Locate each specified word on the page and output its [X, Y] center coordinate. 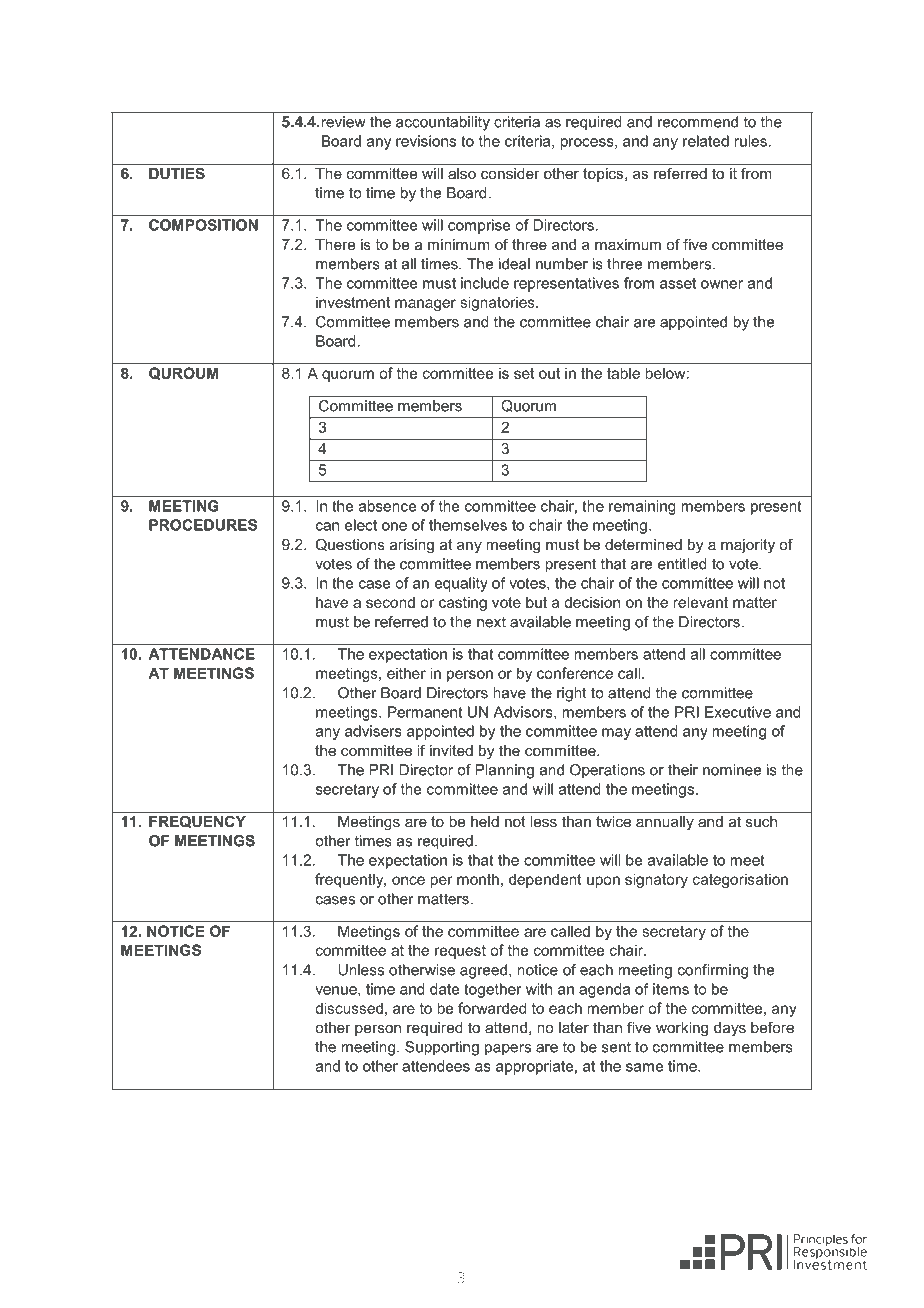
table [623, 373]
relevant [700, 602]
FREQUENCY [197, 822]
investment [353, 302]
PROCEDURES [203, 525]
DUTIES [177, 173]
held [485, 821]
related [706, 141]
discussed [349, 1008]
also [462, 173]
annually [665, 823]
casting [463, 603]
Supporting [442, 1048]
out [549, 373]
